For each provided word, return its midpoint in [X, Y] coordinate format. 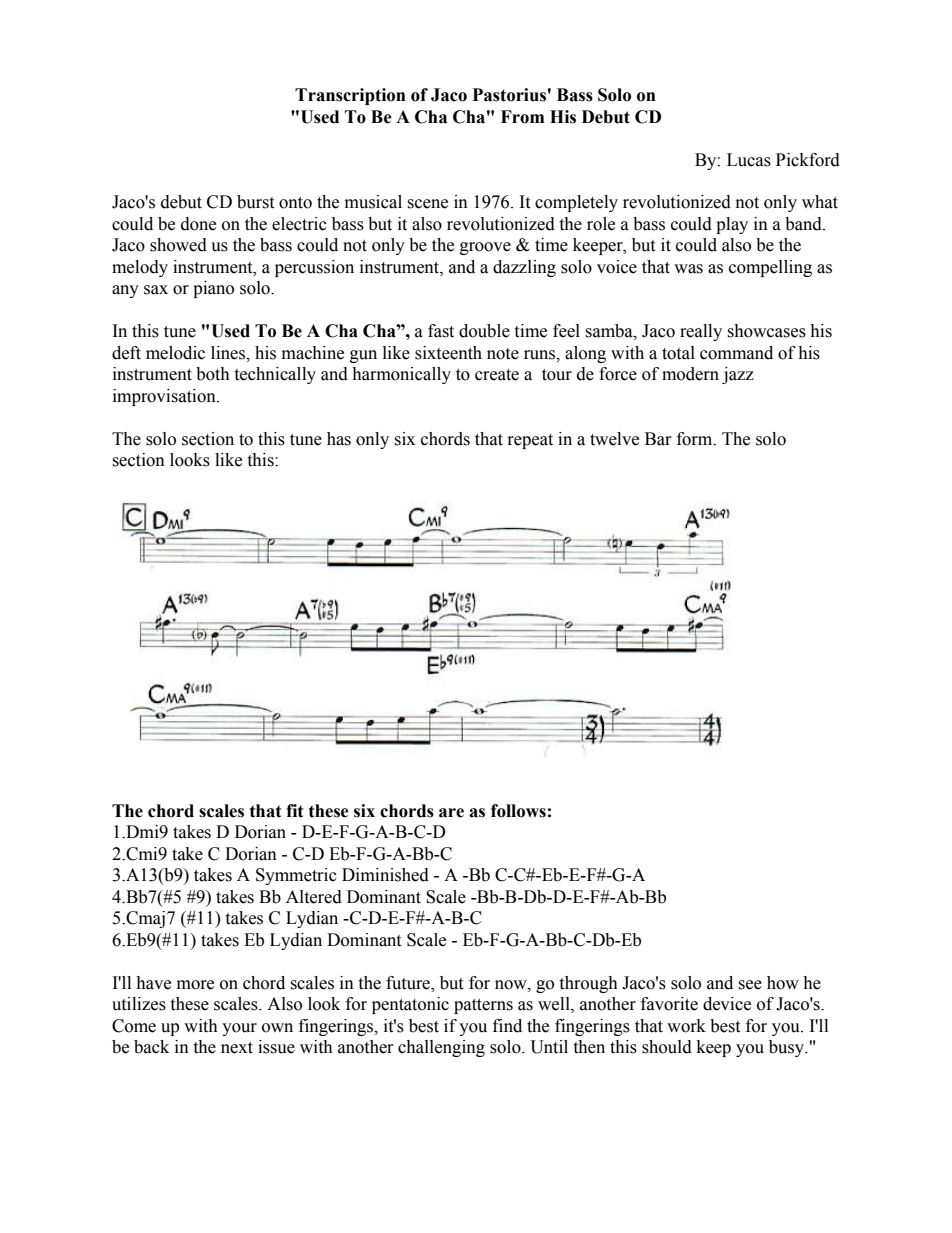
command [736, 353]
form [696, 439]
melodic [175, 353]
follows [518, 811]
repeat [530, 441]
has [339, 439]
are [451, 813]
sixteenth [448, 353]
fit [295, 811]
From [522, 117]
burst [255, 202]
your [239, 1029]
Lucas [749, 160]
